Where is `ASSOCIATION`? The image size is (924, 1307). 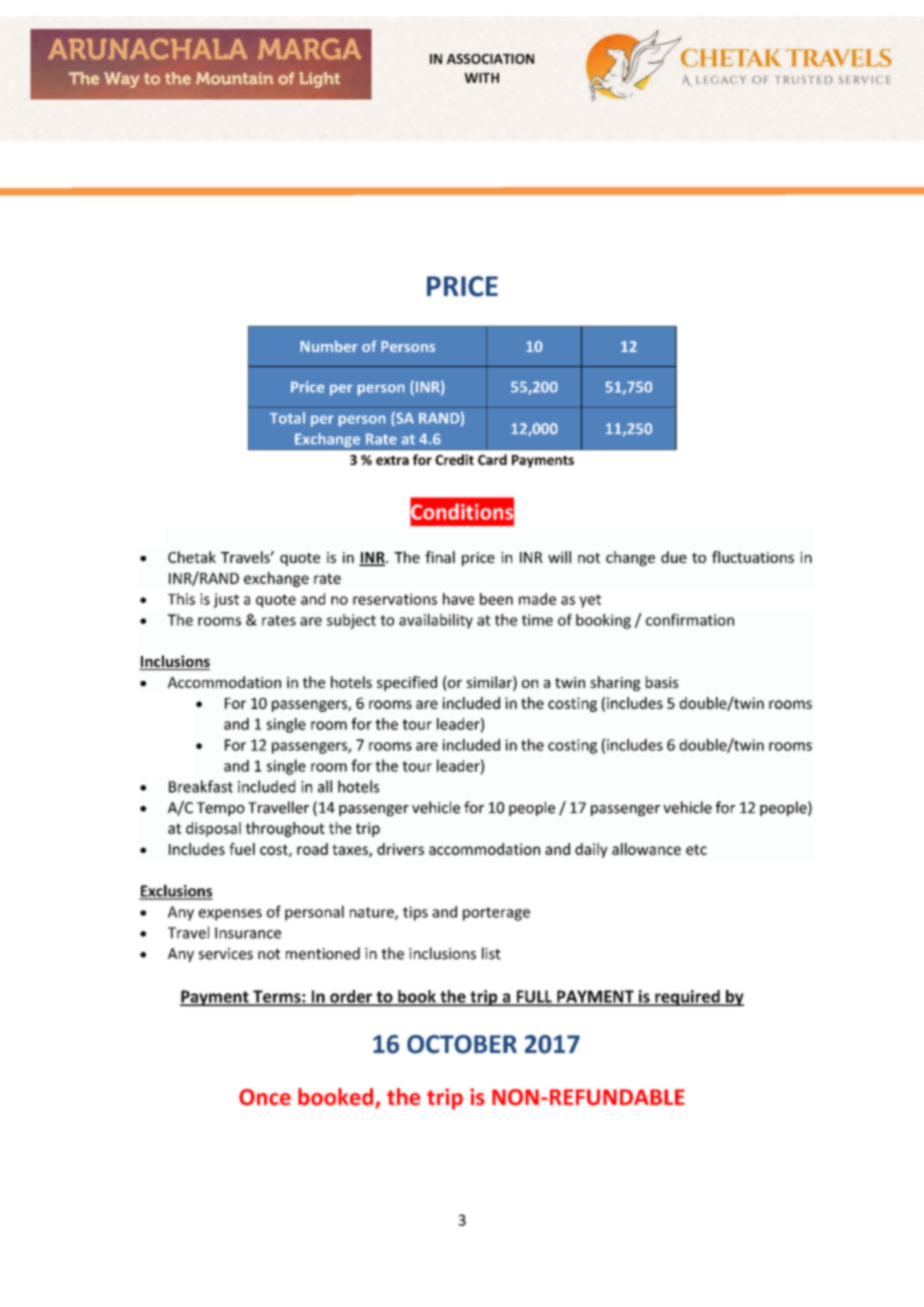 ASSOCIATION is located at coordinates (490, 59).
